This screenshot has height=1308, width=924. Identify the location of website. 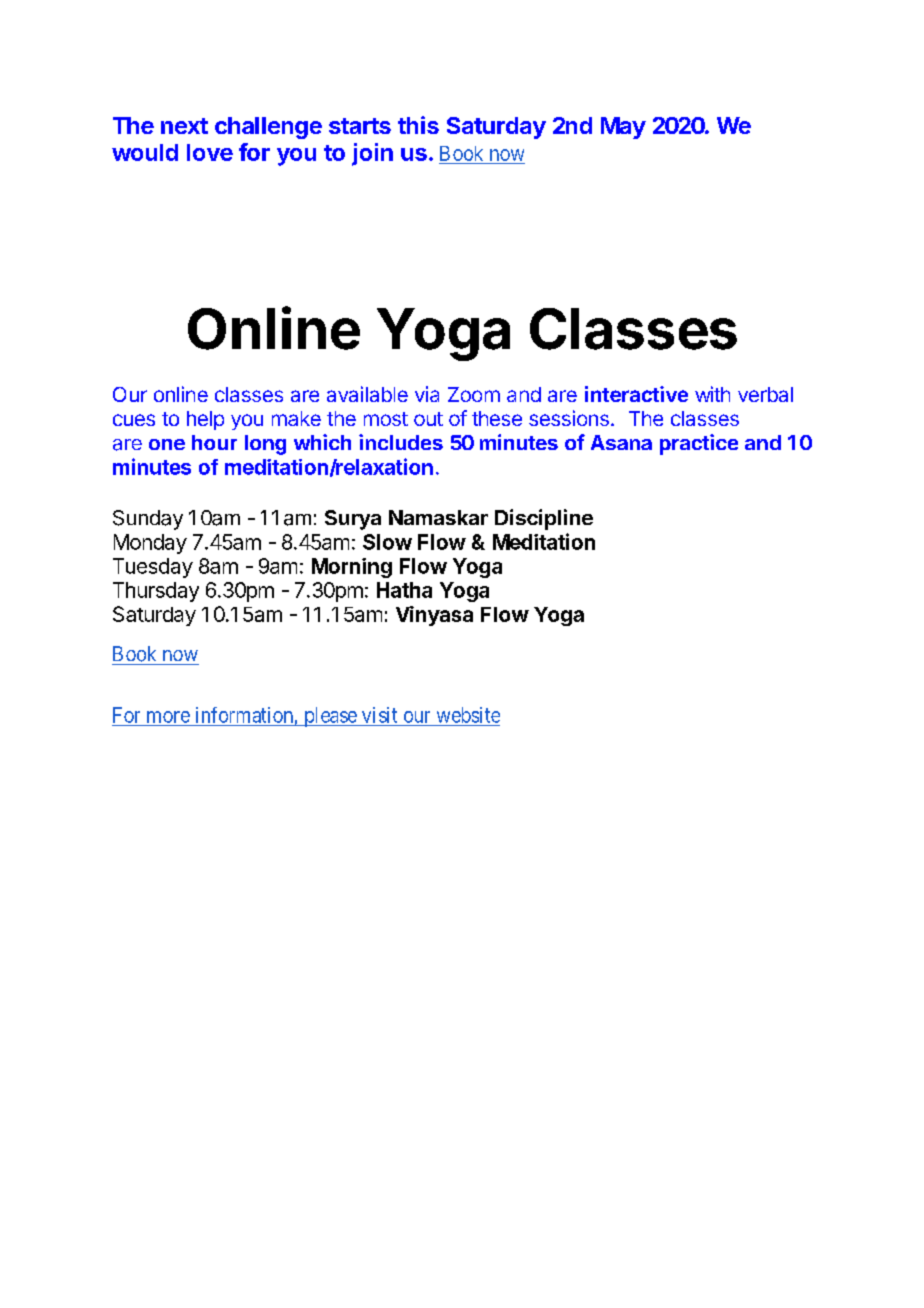
(468, 715).
